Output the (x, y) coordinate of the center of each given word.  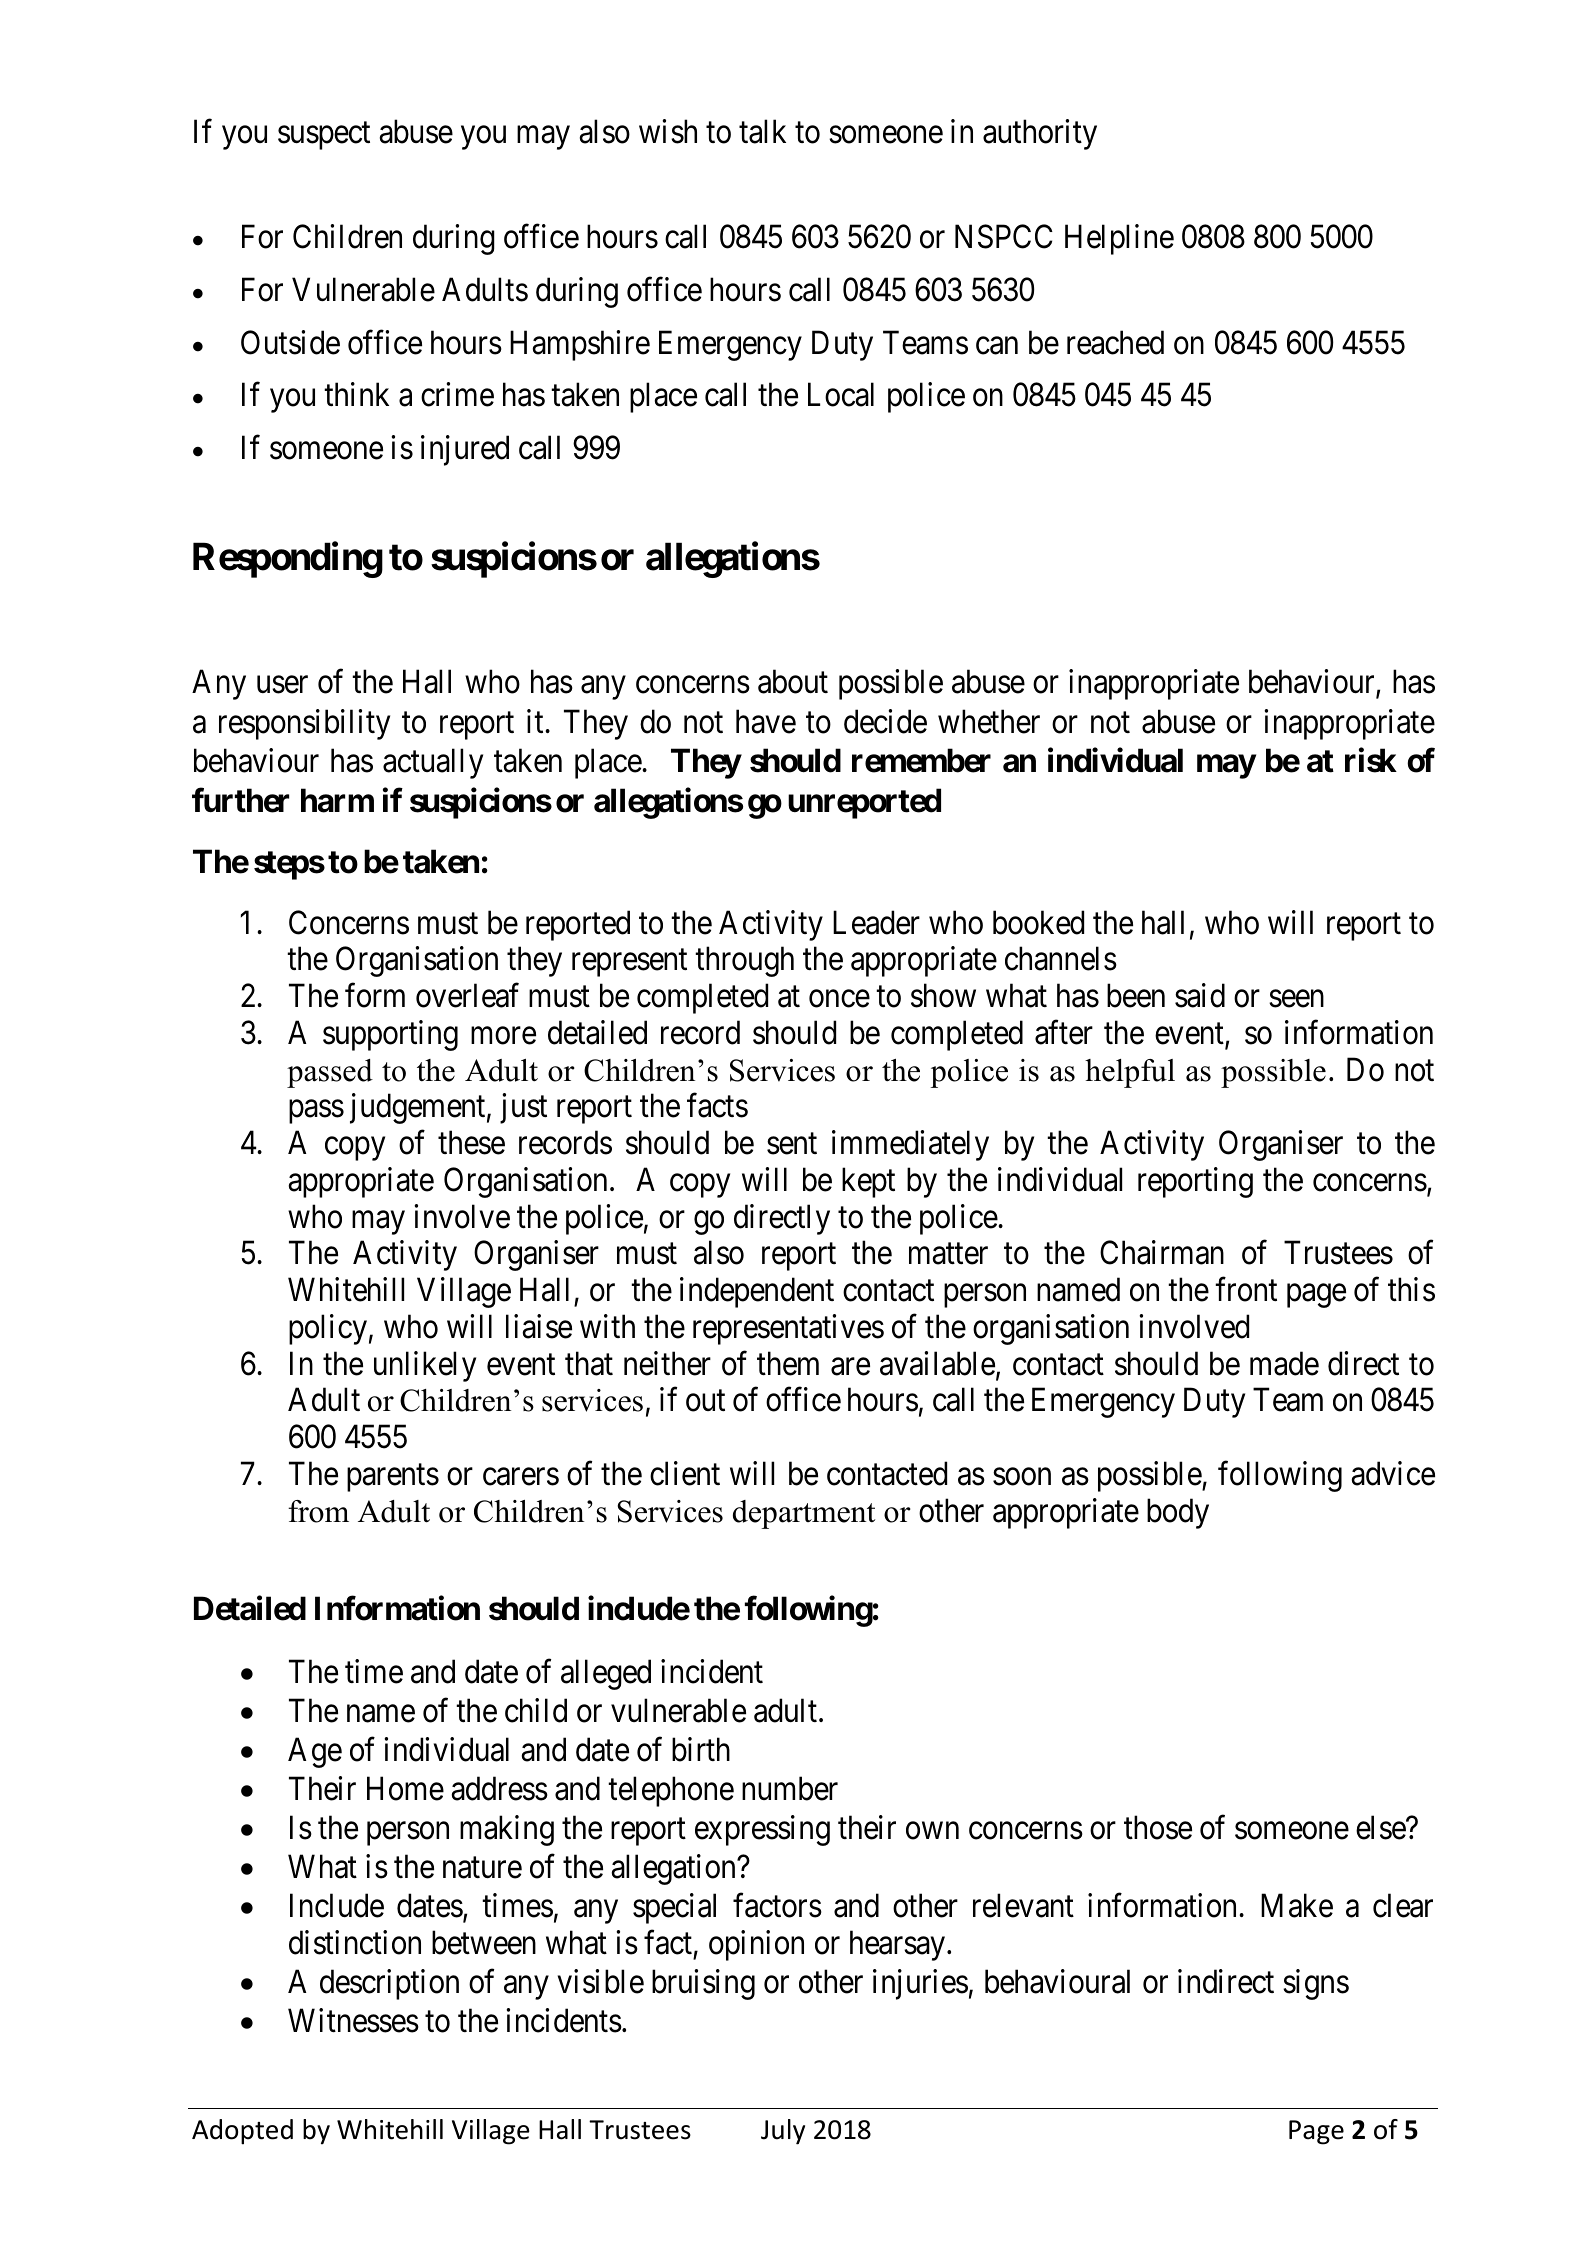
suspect (324, 136)
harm (337, 800)
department (804, 1514)
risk (1371, 760)
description (389, 1984)
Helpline (1119, 239)
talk (762, 131)
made (1284, 1363)
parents (393, 1478)
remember (921, 761)
